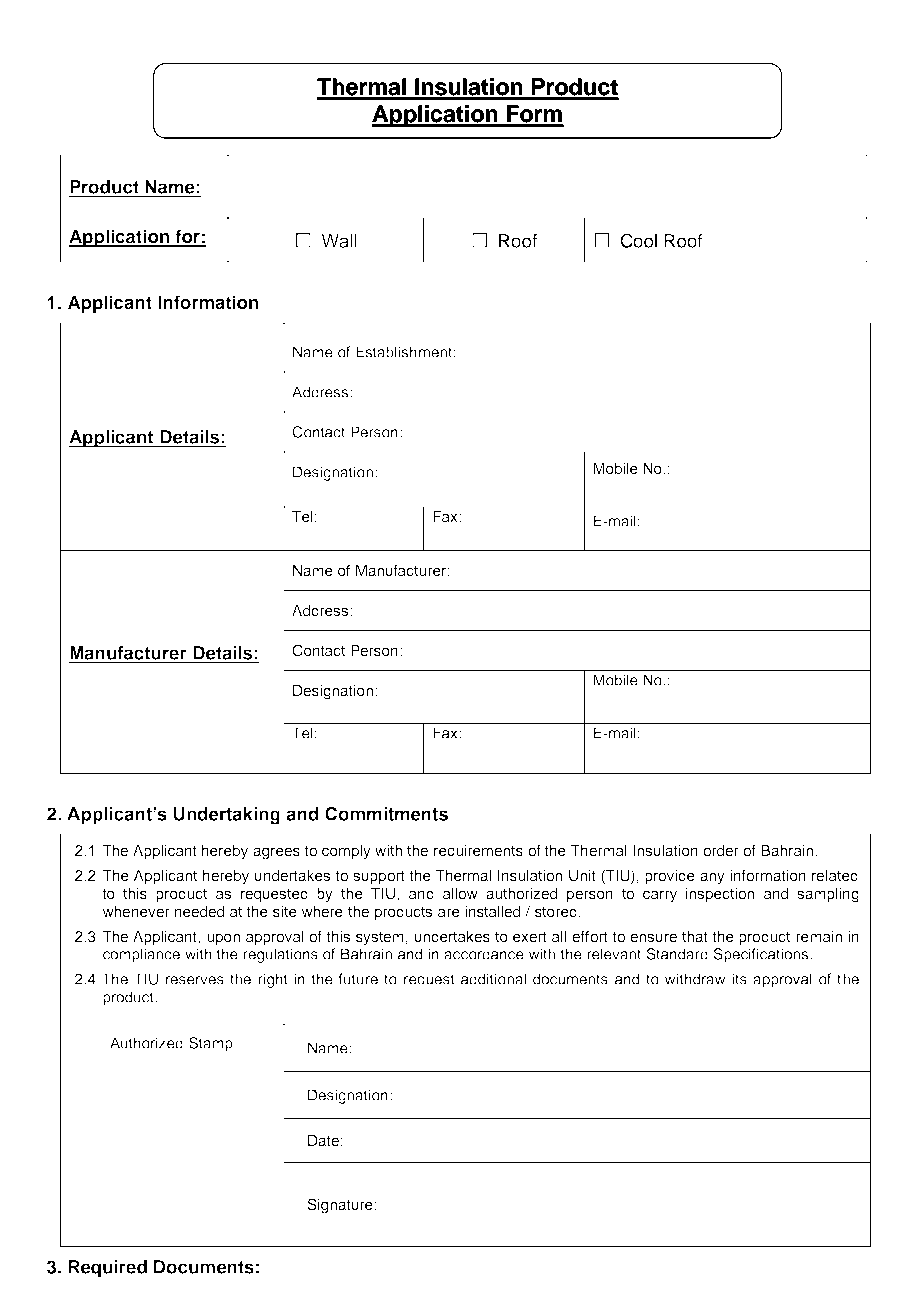 Image resolution: width=924 pixels, height=1307 pixels. I want to click on Commitments, so click(386, 814).
